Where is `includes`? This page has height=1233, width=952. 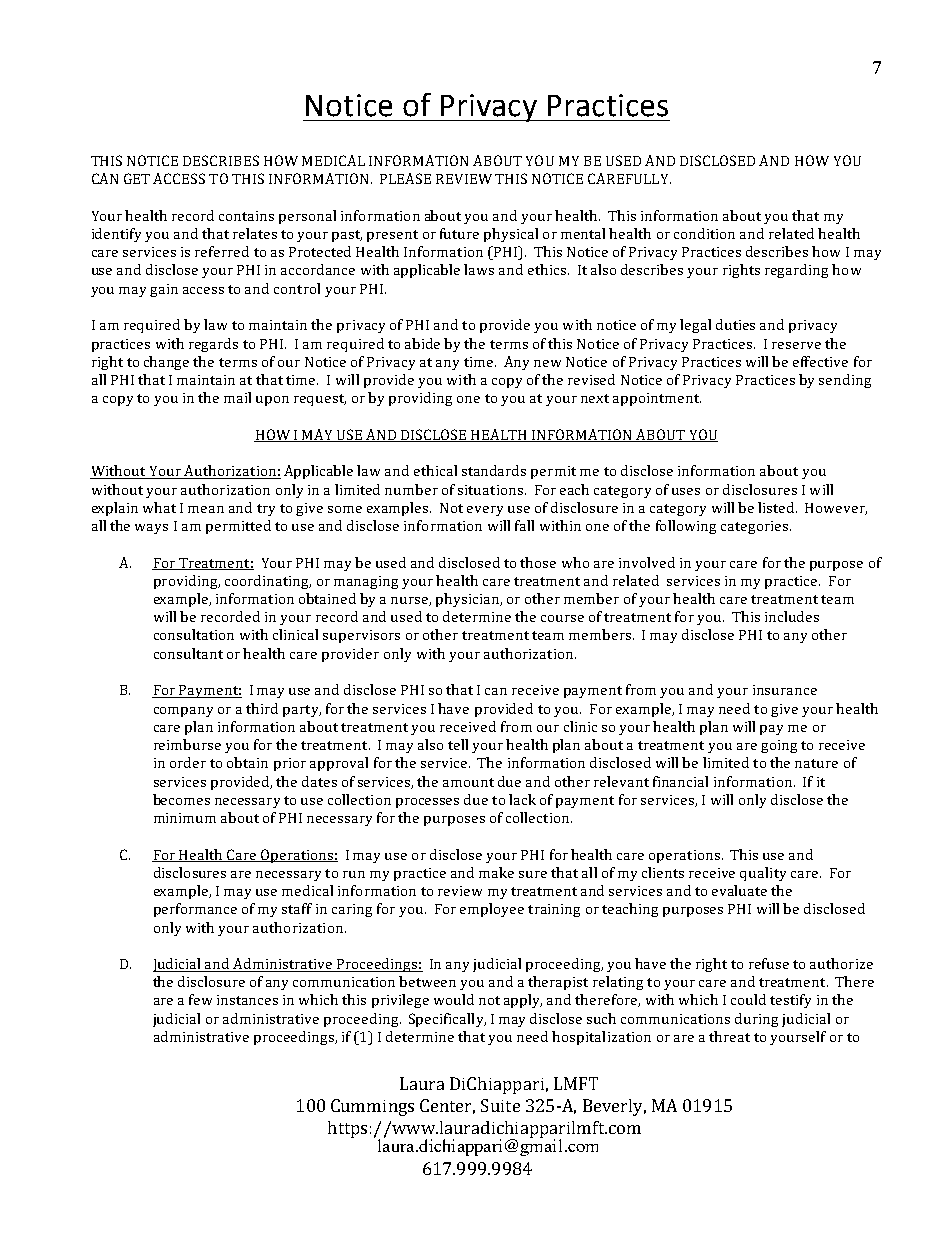 includes is located at coordinates (792, 616).
